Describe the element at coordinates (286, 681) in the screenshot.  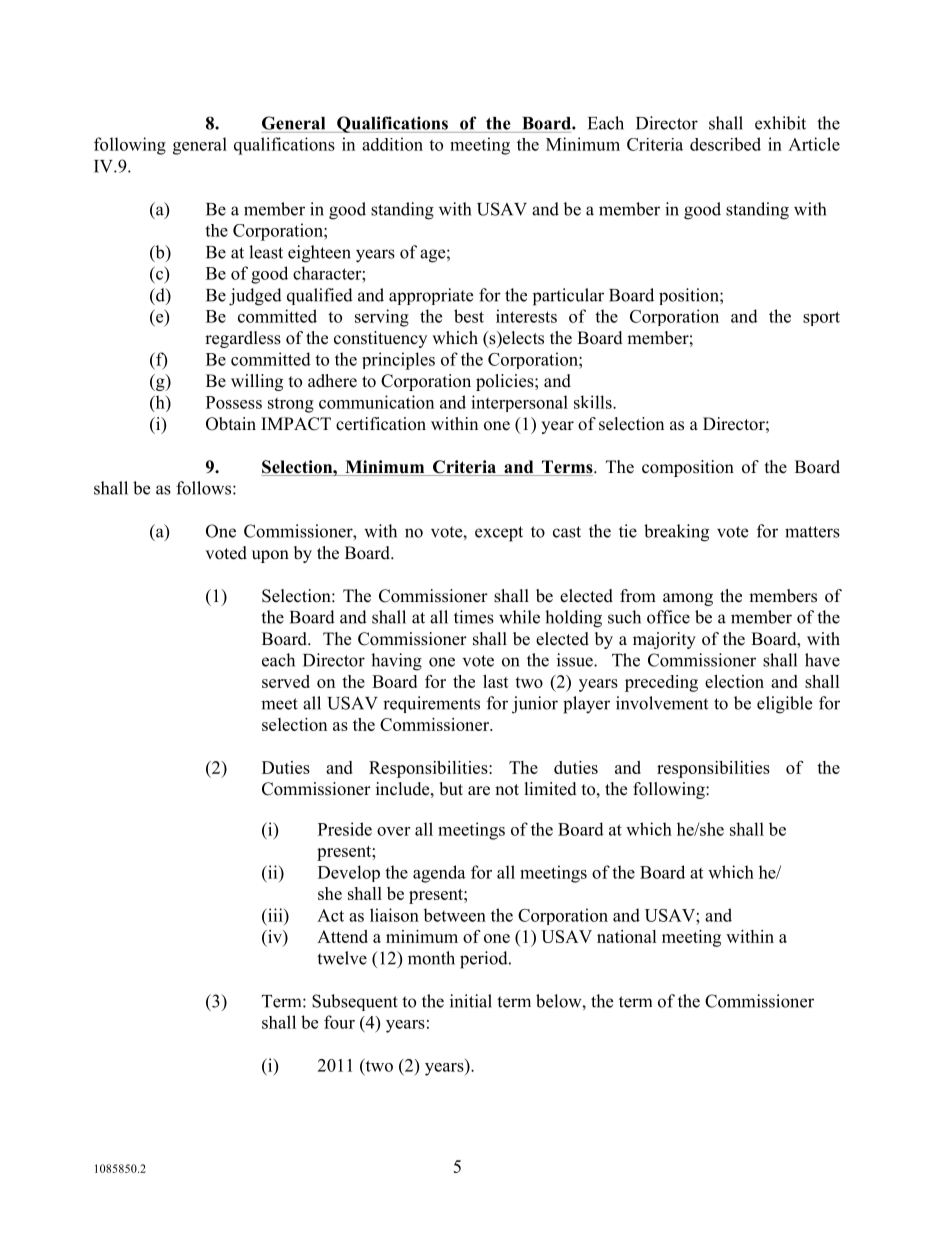
I see `served` at that location.
